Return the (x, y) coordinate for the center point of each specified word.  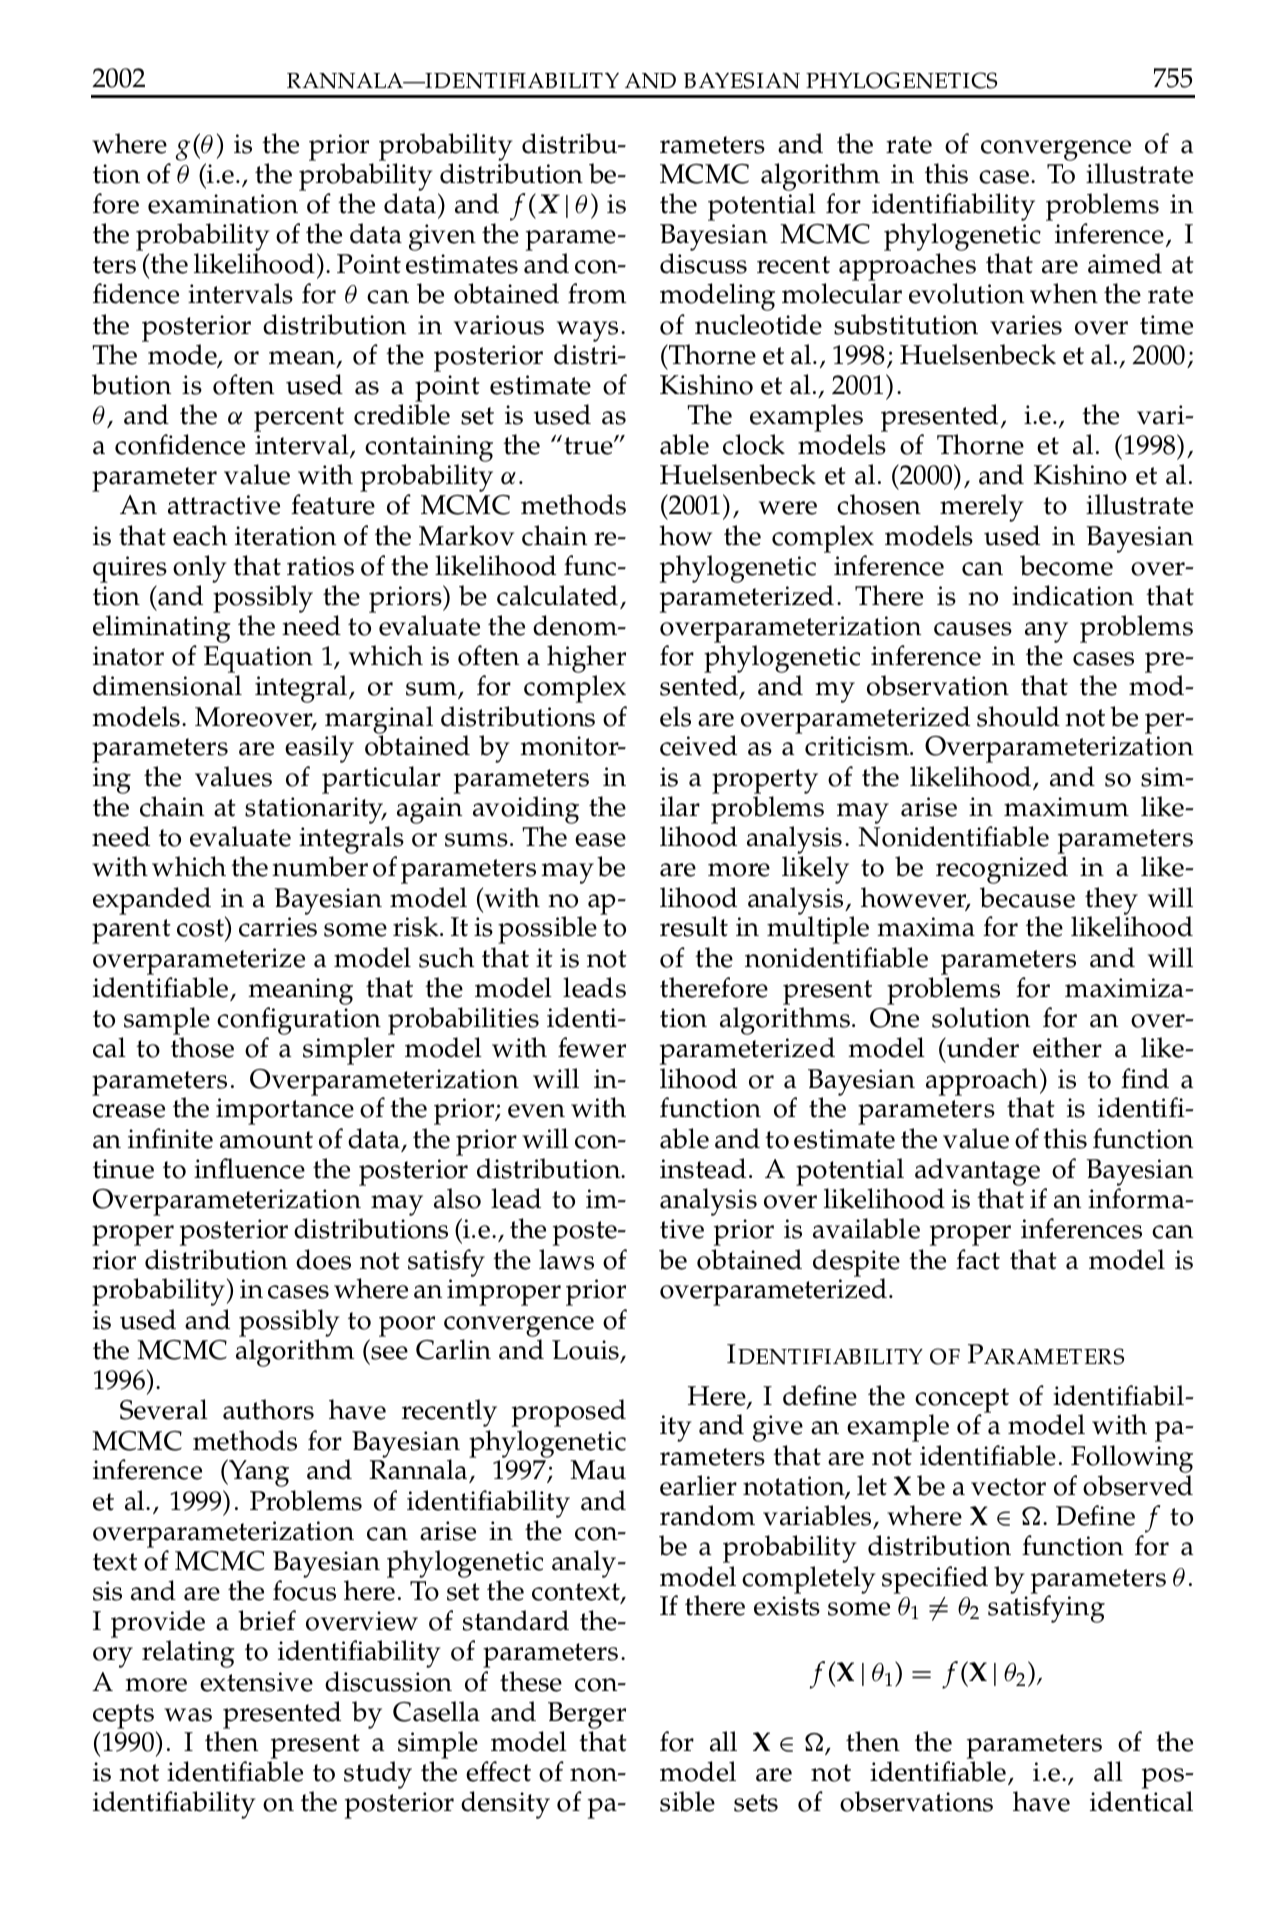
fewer (592, 1047)
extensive (256, 1682)
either (1067, 1047)
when (1064, 293)
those (202, 1047)
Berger (587, 1717)
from (597, 293)
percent (300, 421)
